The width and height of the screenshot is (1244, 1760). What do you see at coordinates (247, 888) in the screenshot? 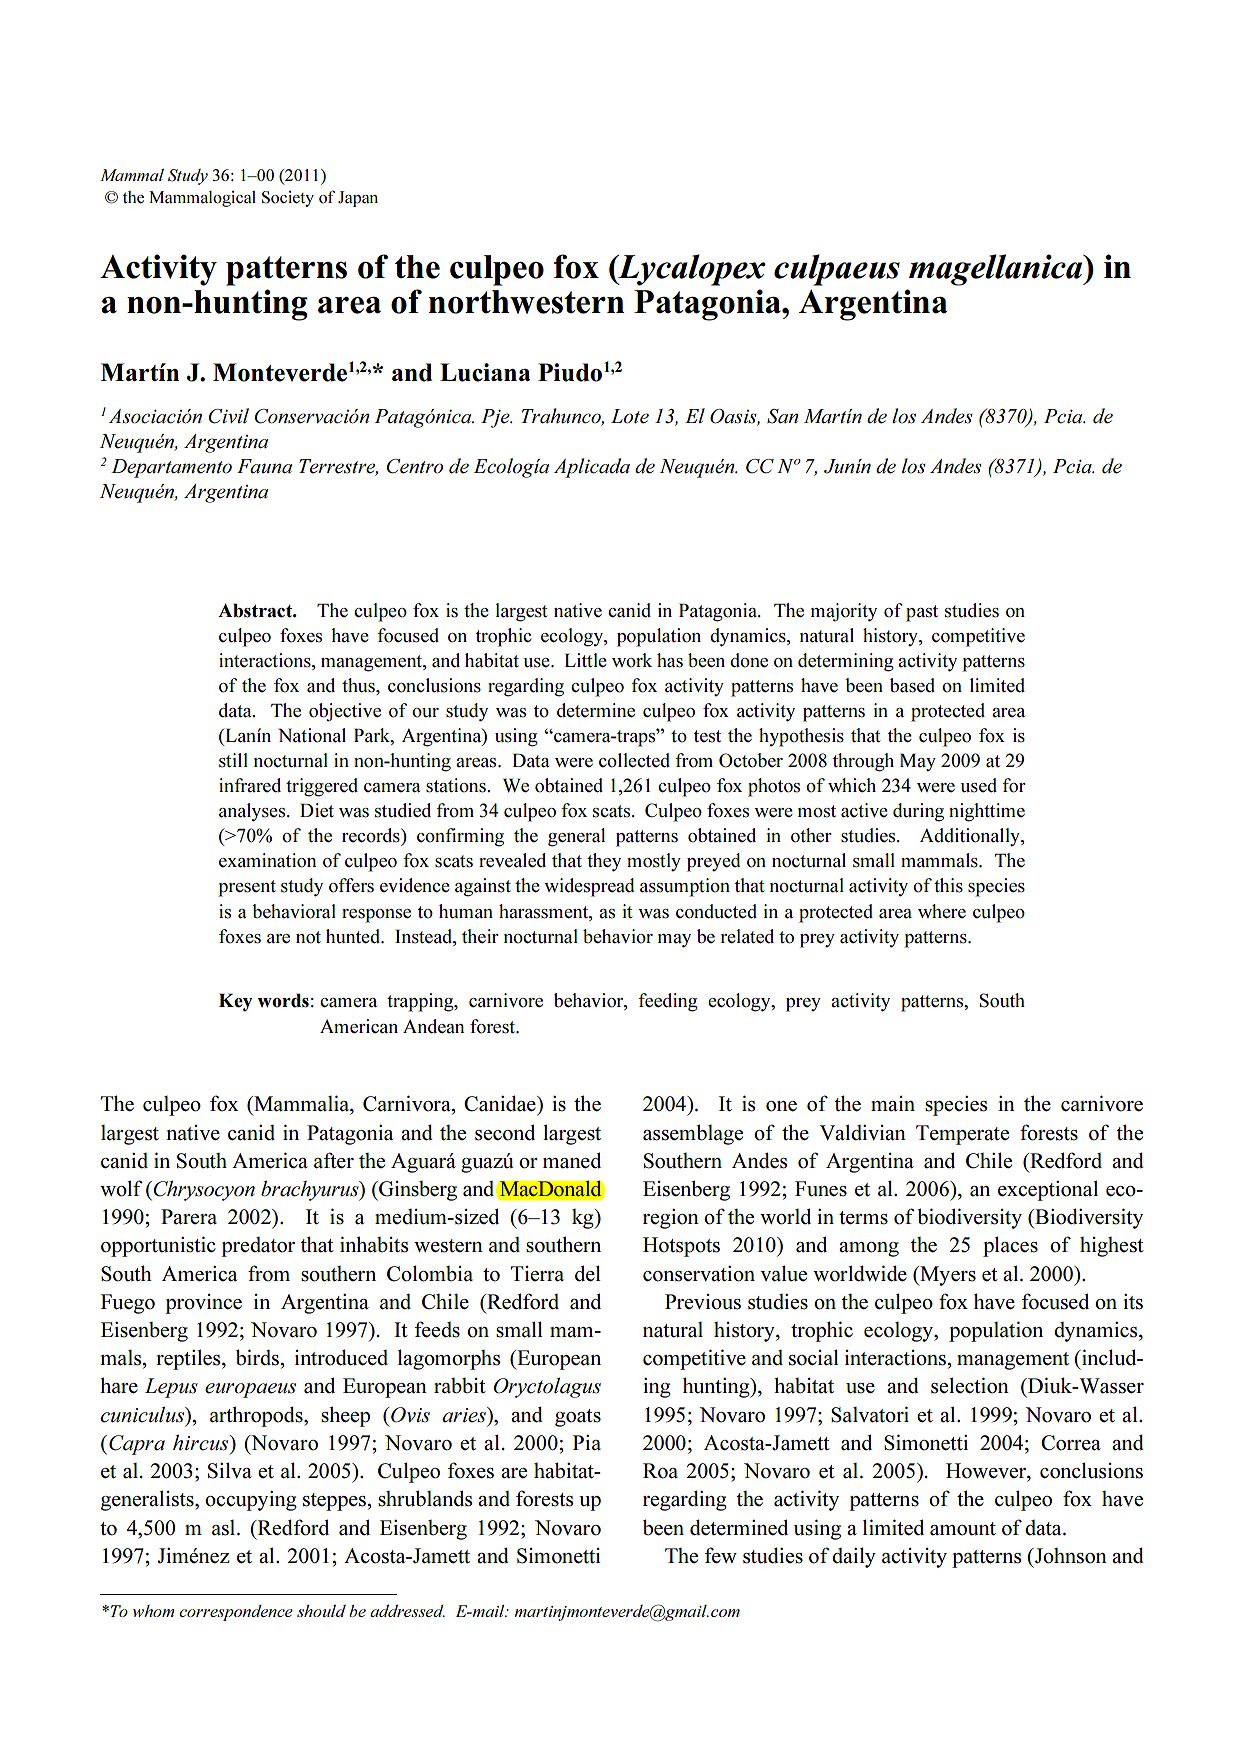
I see `present` at bounding box center [247, 888].
